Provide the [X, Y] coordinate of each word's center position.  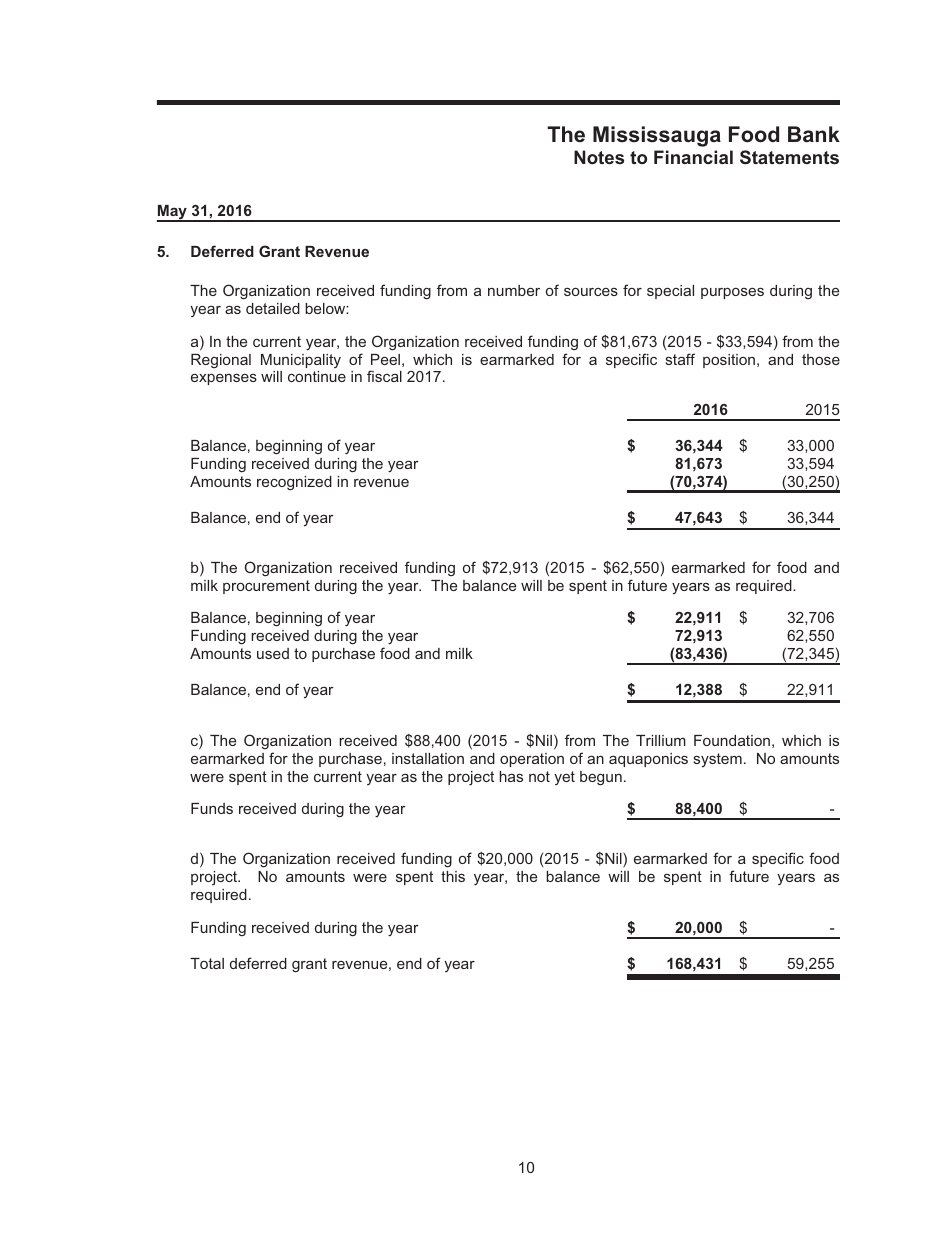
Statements [789, 157]
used [273, 653]
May [173, 213]
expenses [224, 379]
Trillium [661, 740]
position [730, 361]
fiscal [384, 376]
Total [207, 963]
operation [532, 760]
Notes [599, 157]
